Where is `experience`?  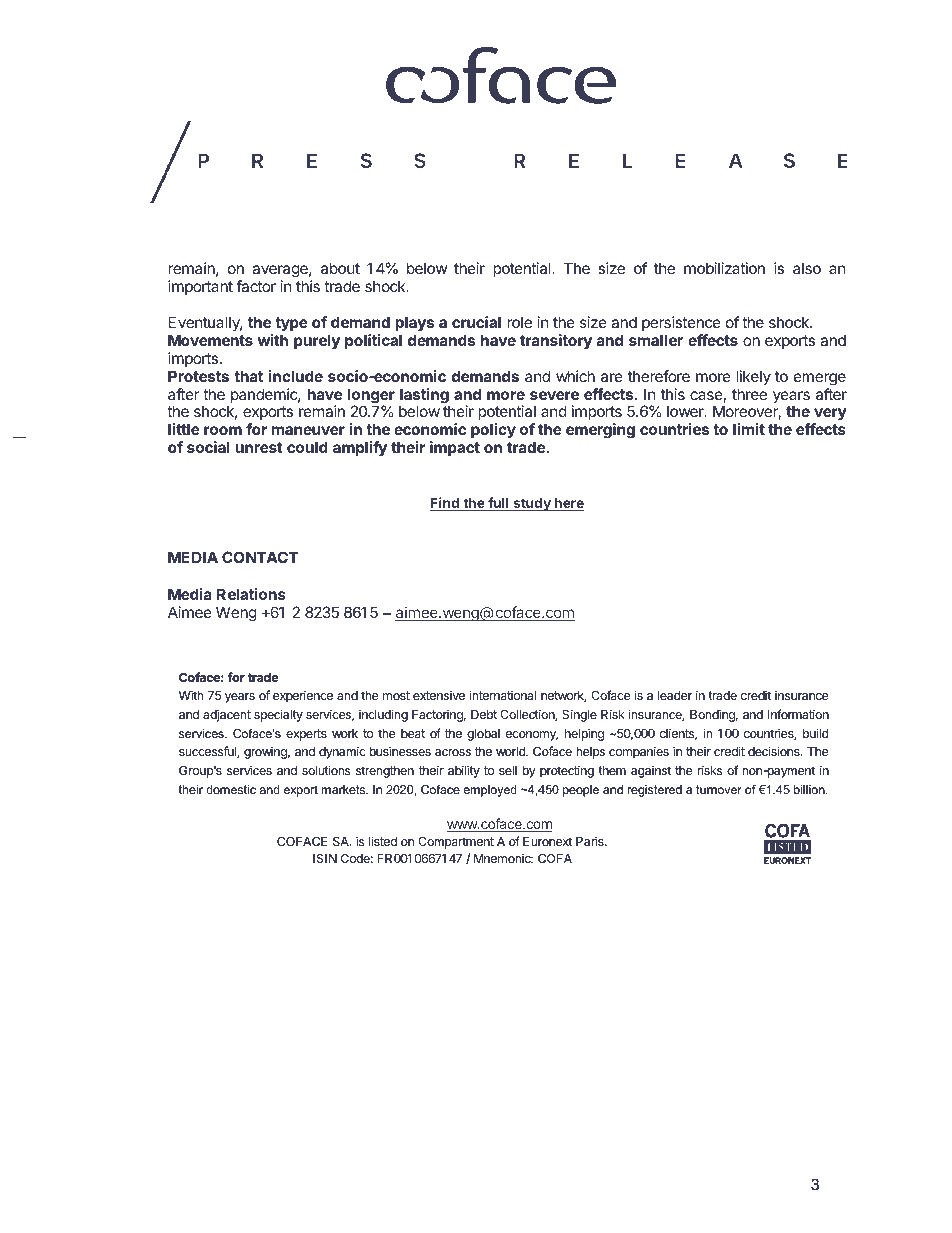
experience is located at coordinates (303, 696).
